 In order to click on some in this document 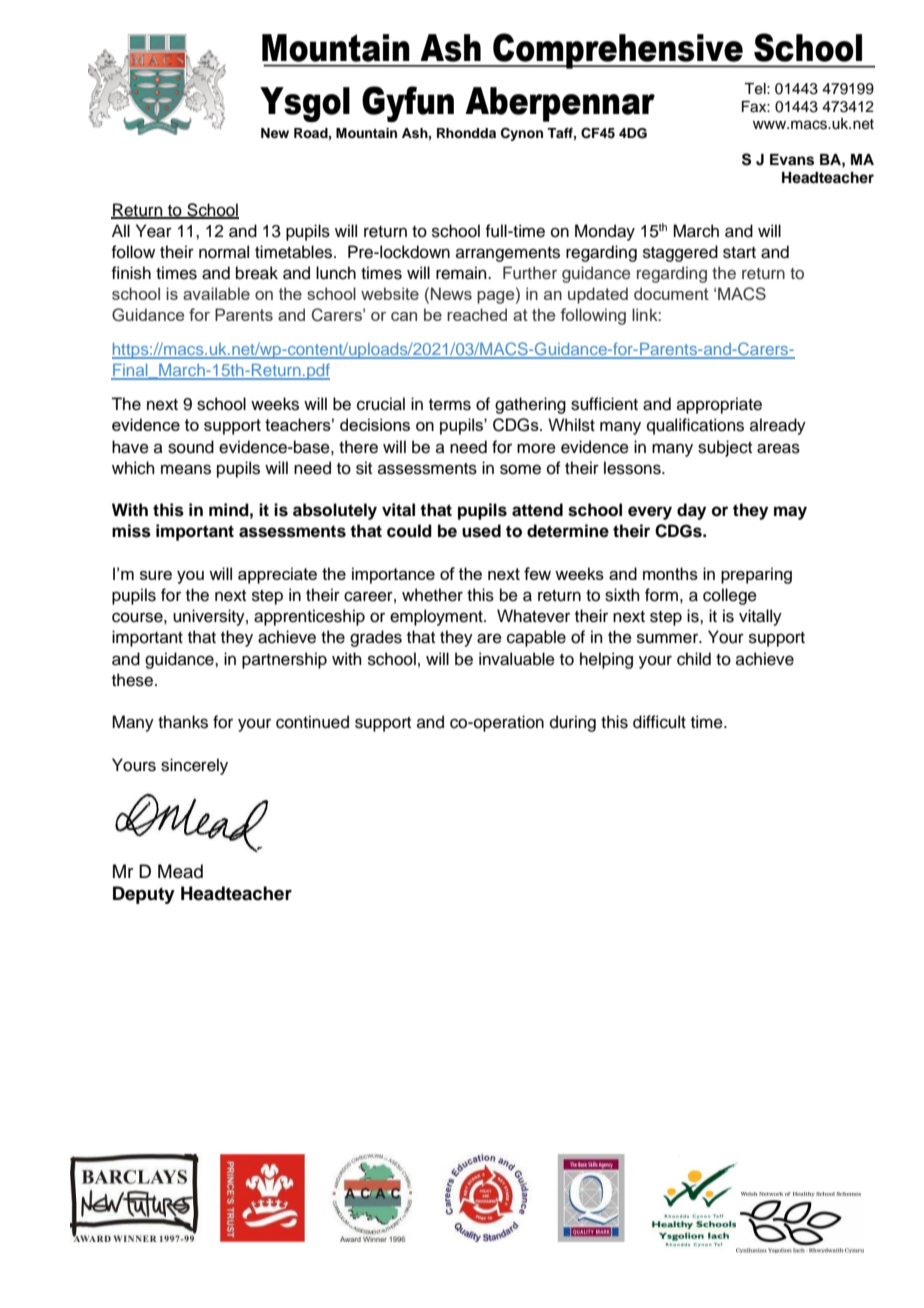, I will do `click(520, 469)`.
